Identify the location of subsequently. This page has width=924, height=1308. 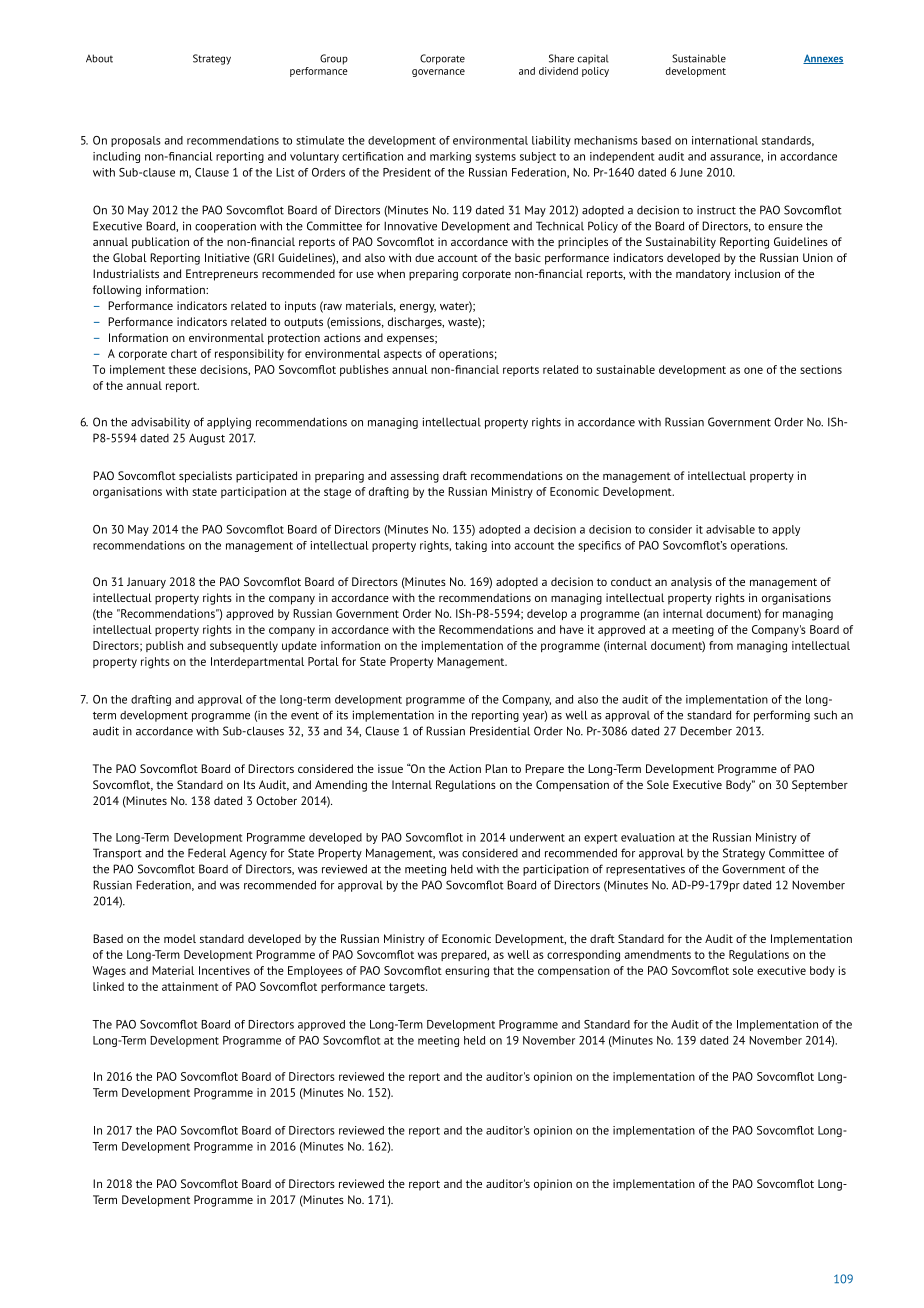
(244, 646).
